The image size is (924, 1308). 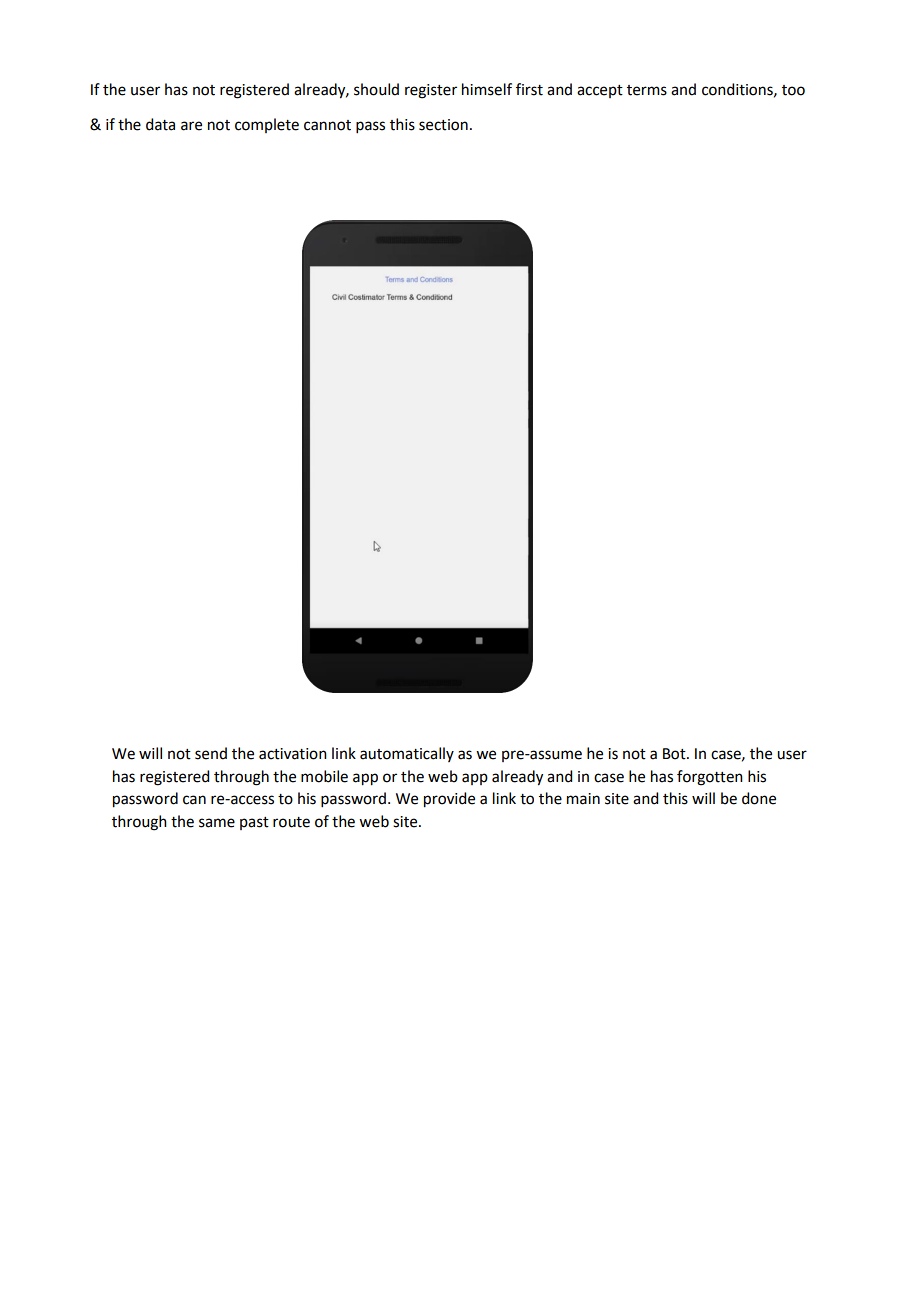 What do you see at coordinates (647, 90) in the screenshot?
I see `terms` at bounding box center [647, 90].
